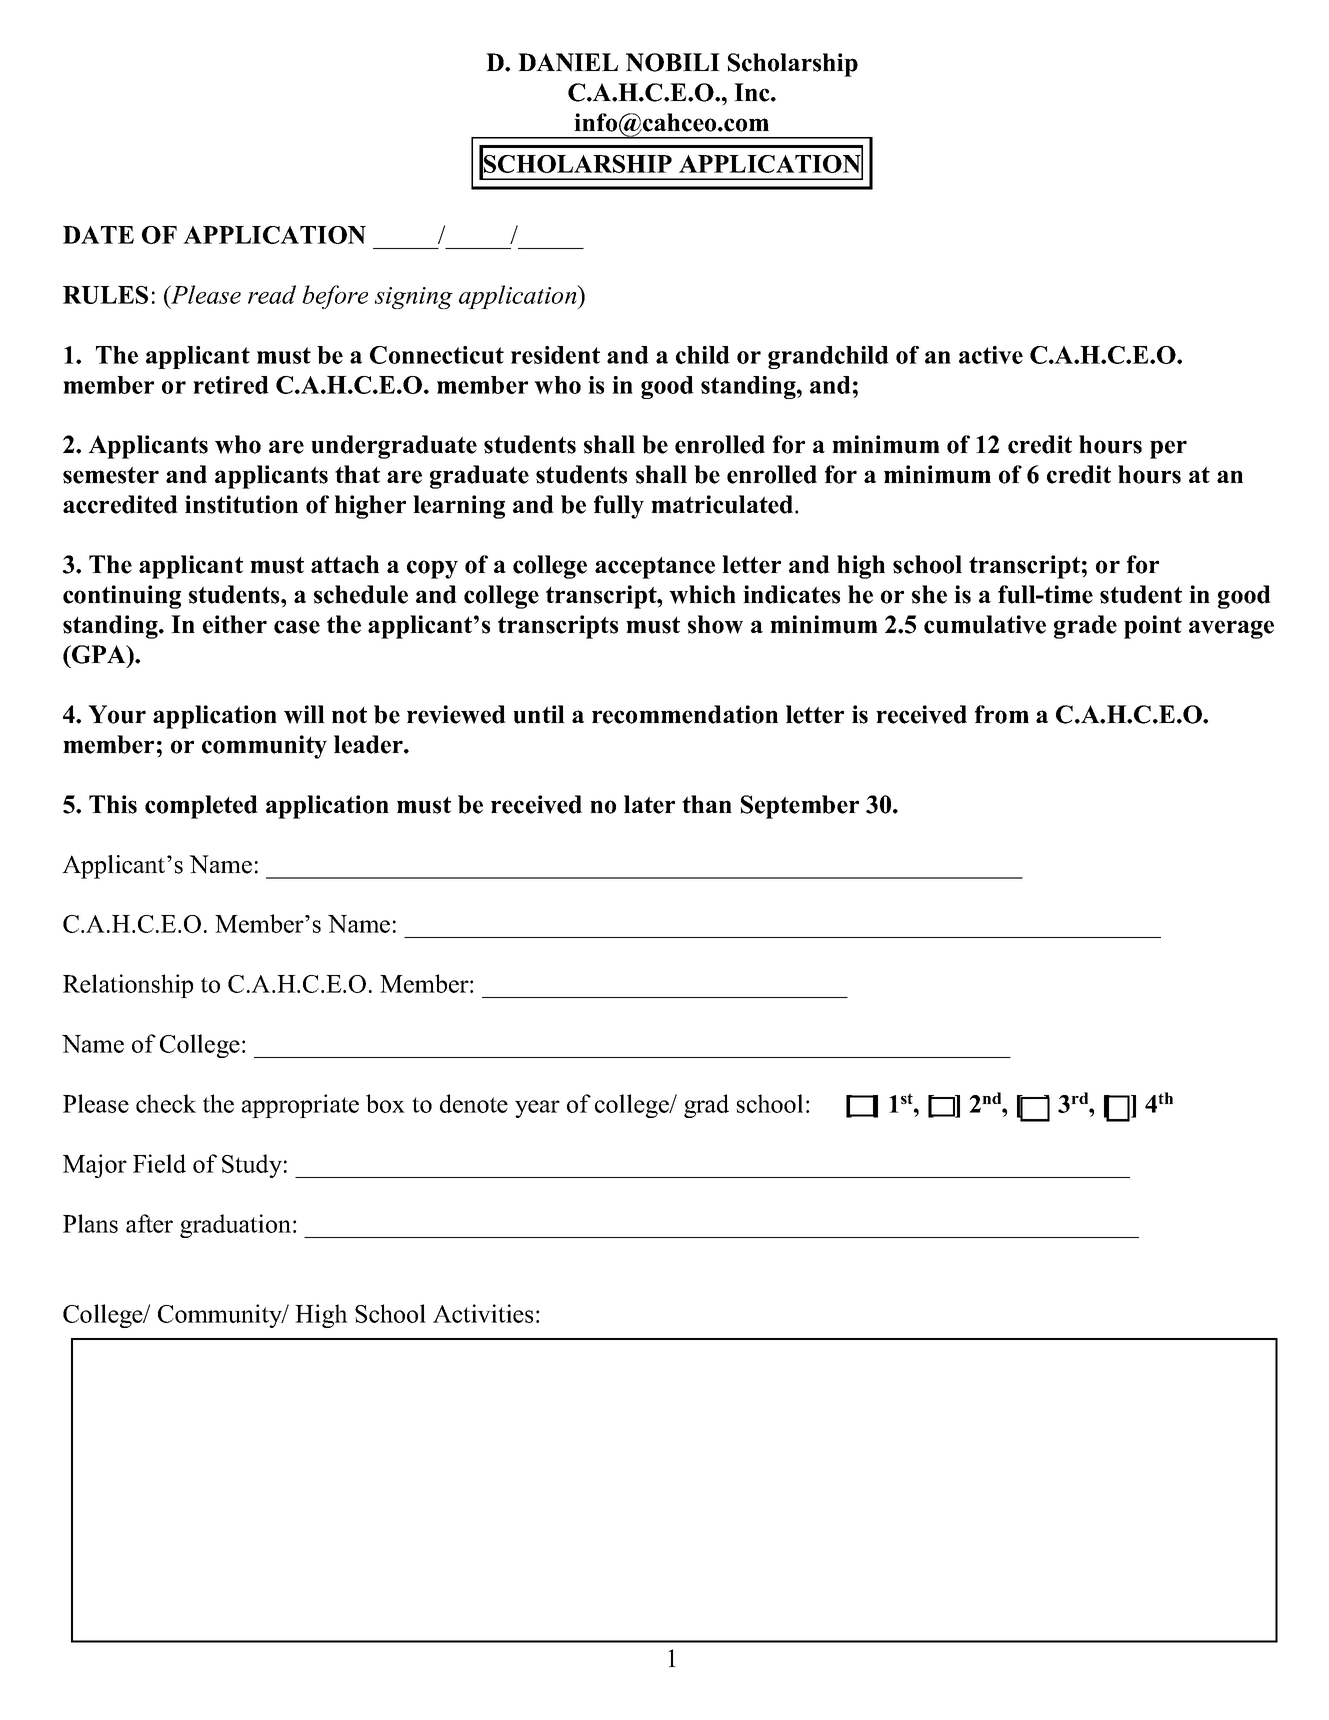  What do you see at coordinates (149, 1223) in the screenshot?
I see `after` at bounding box center [149, 1223].
